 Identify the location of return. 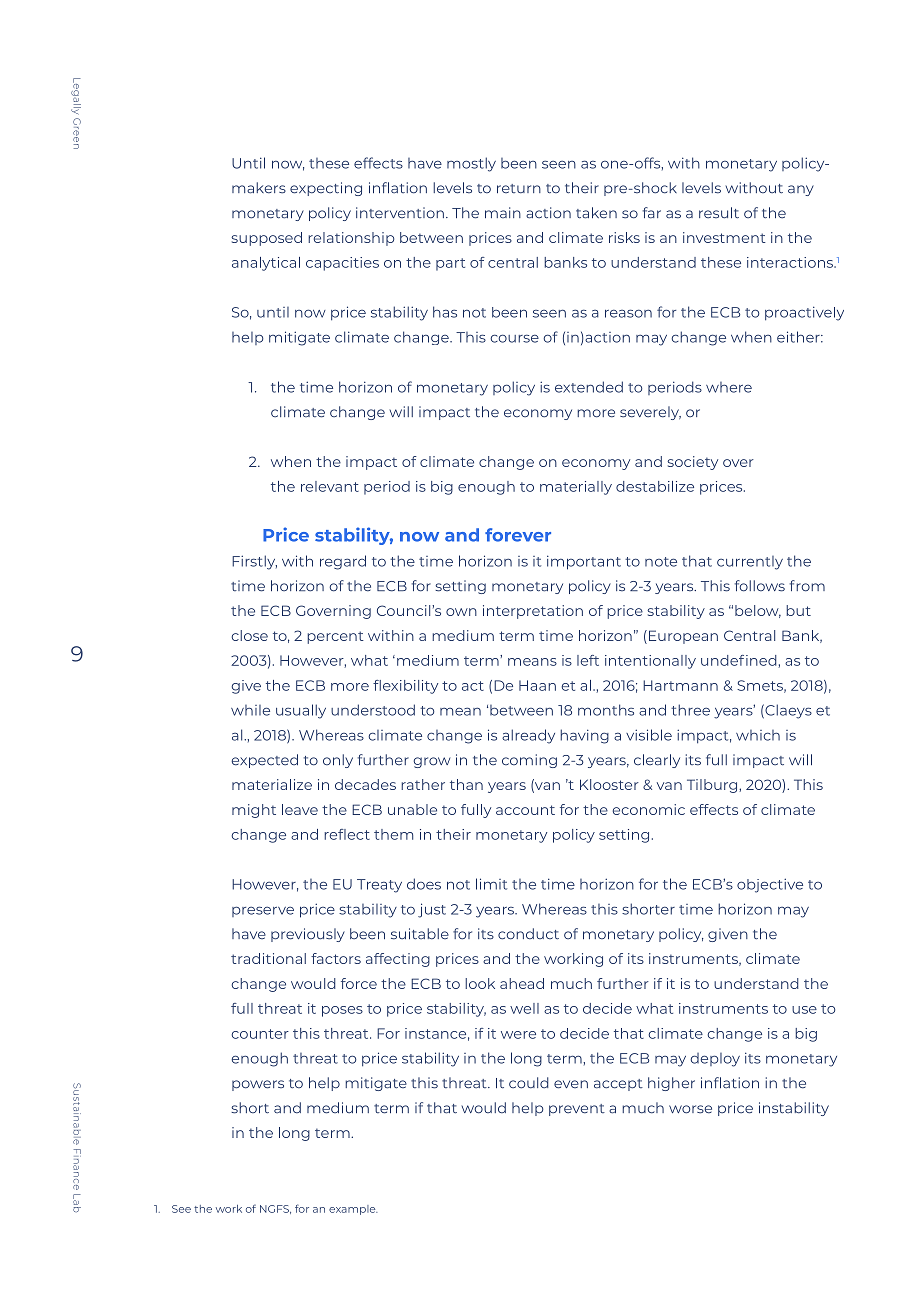
(519, 189).
